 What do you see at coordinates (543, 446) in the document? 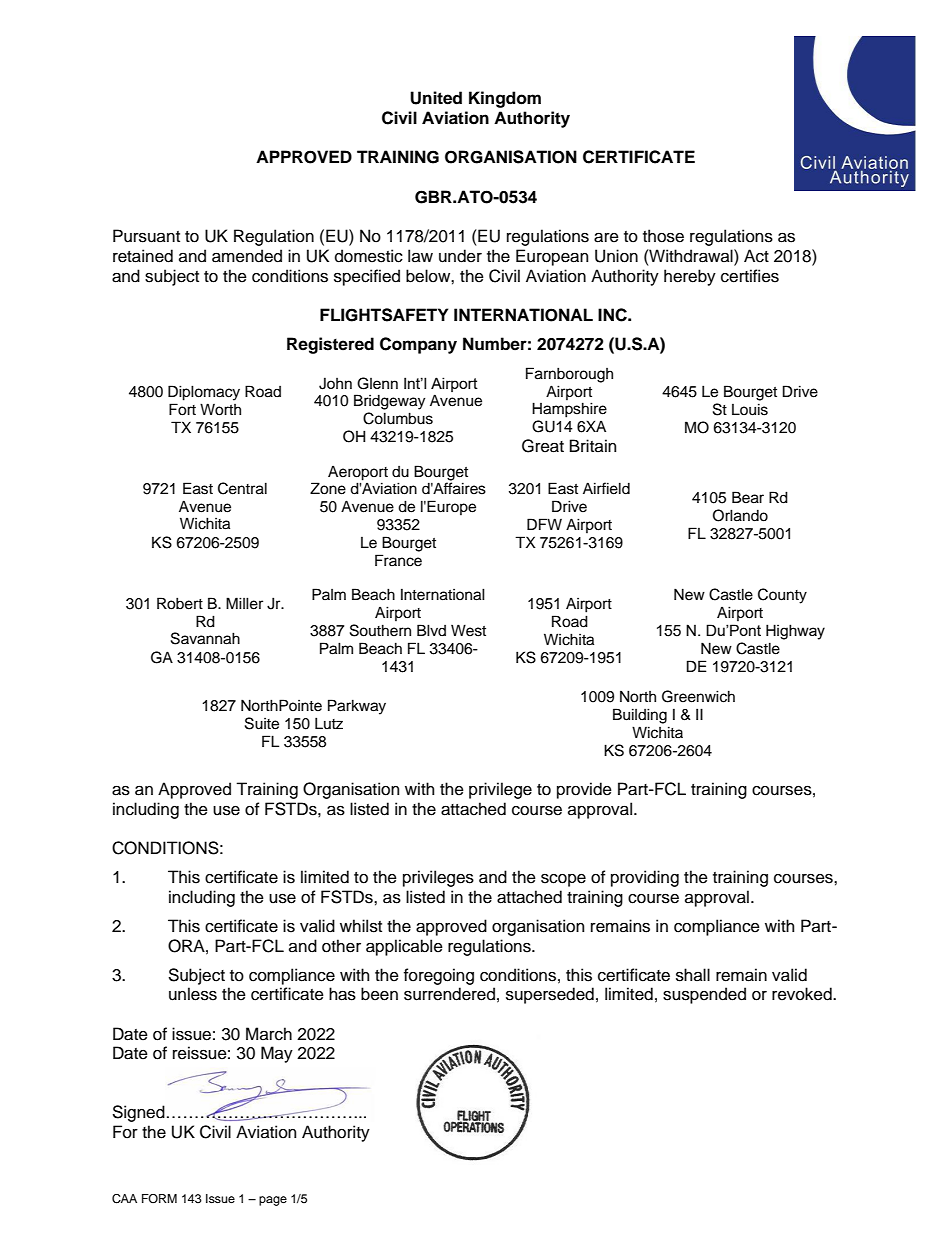
I see `Great` at bounding box center [543, 446].
